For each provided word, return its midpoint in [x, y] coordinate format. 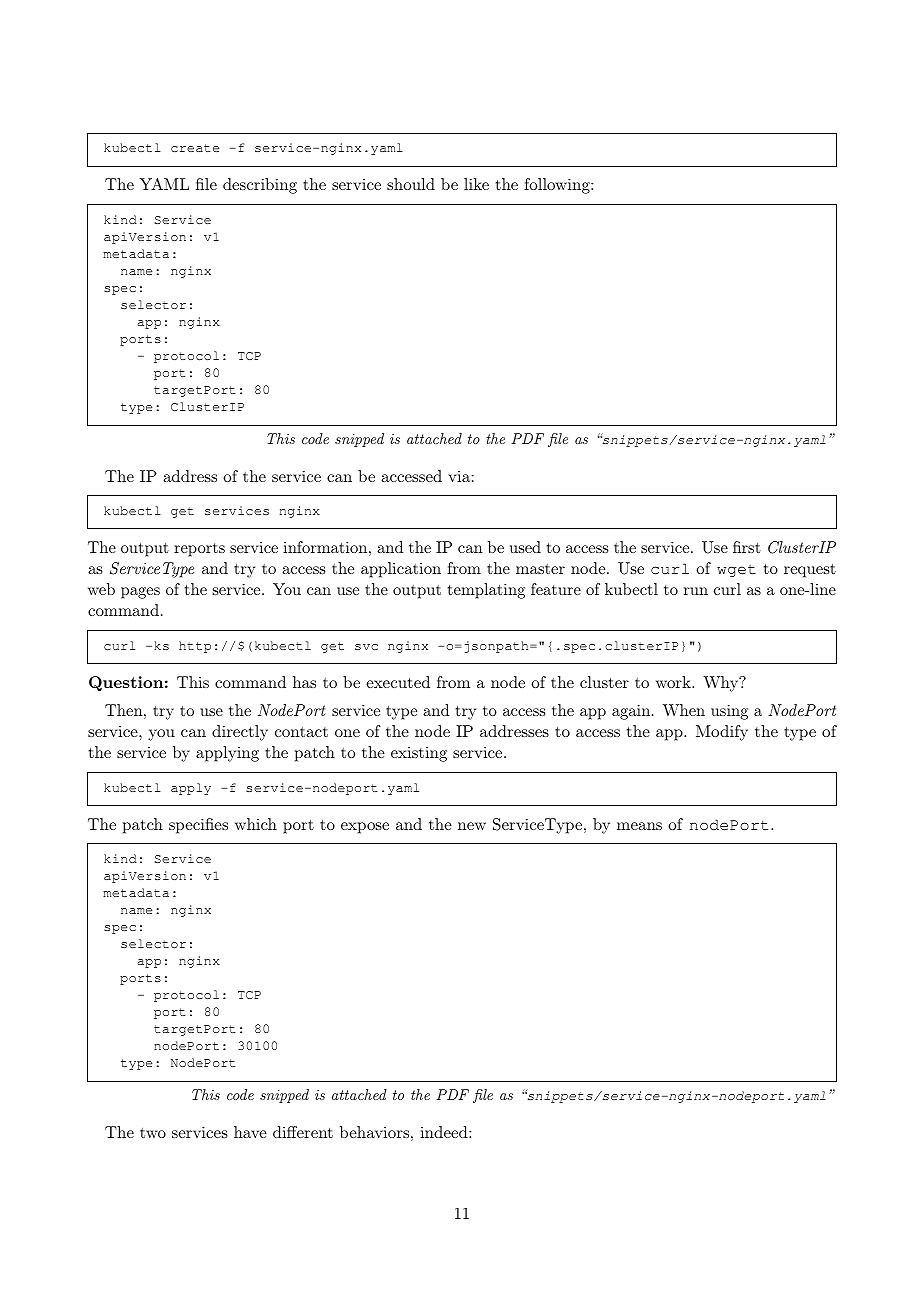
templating [486, 591]
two [153, 1133]
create [195, 148]
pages [140, 593]
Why [721, 684]
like [476, 184]
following [558, 186]
